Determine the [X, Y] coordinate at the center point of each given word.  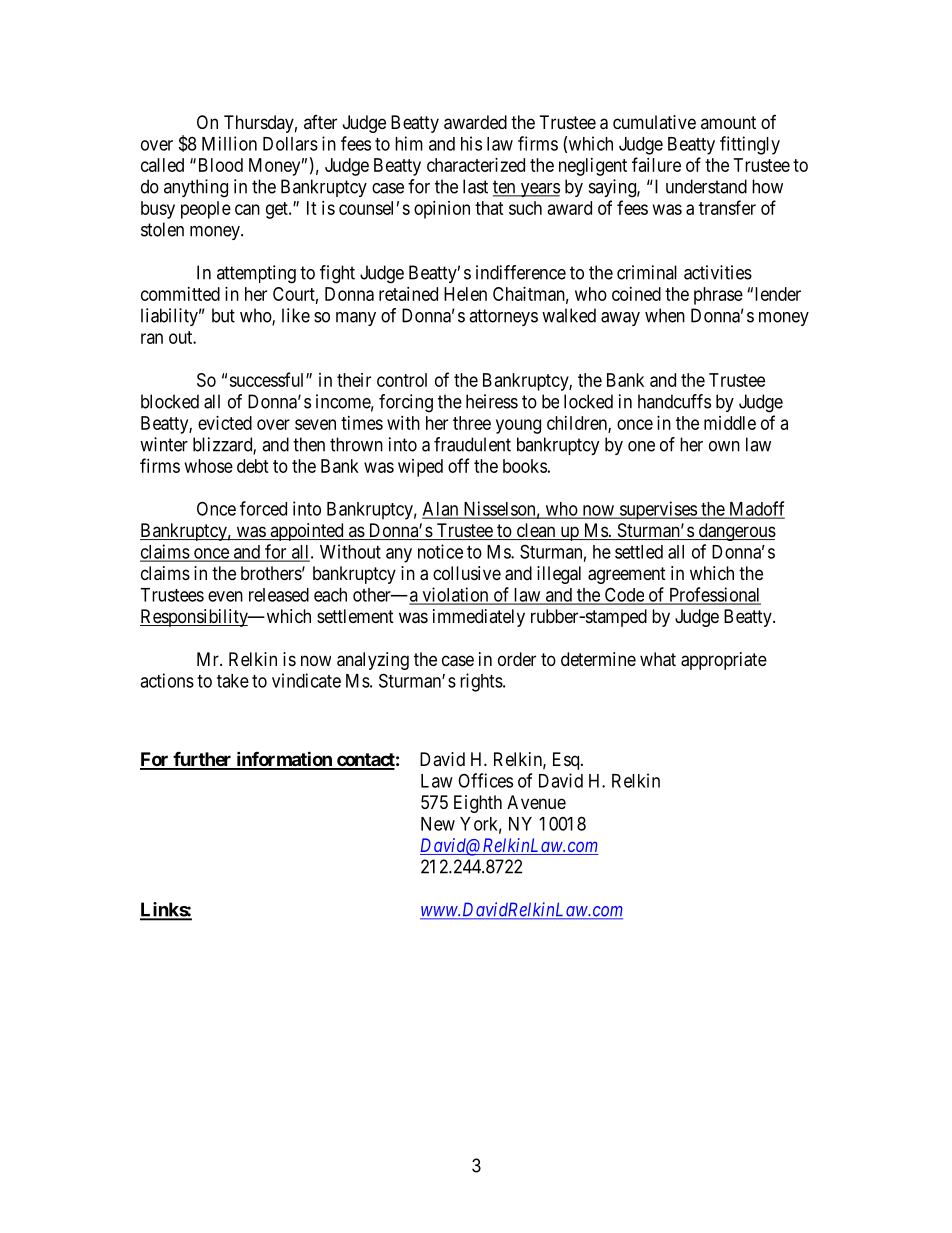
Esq [567, 761]
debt [253, 466]
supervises [657, 510]
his [471, 143]
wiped [420, 468]
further [202, 760]
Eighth [478, 804]
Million [229, 143]
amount [728, 122]
